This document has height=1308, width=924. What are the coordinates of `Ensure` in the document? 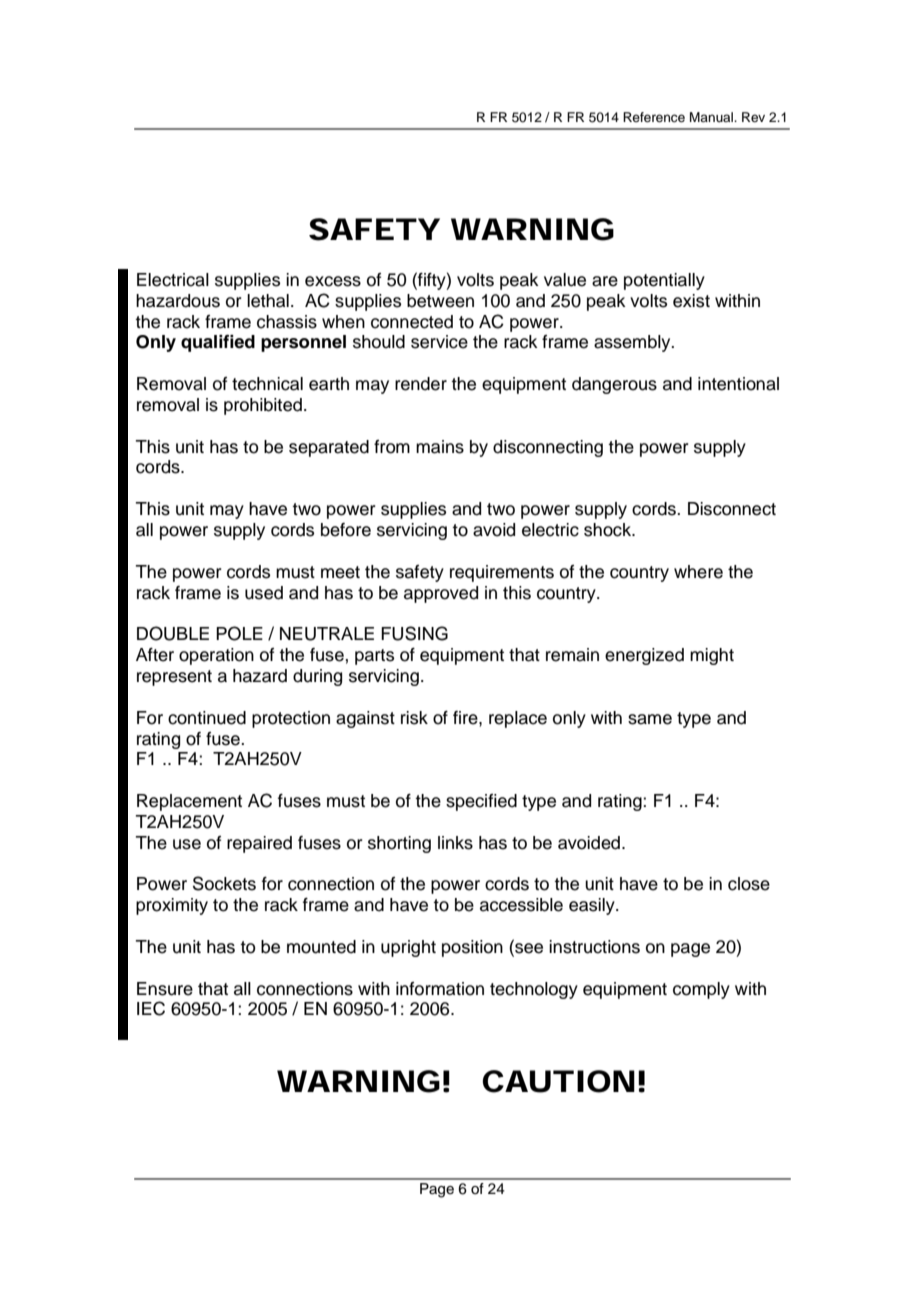 It's located at (165, 989).
